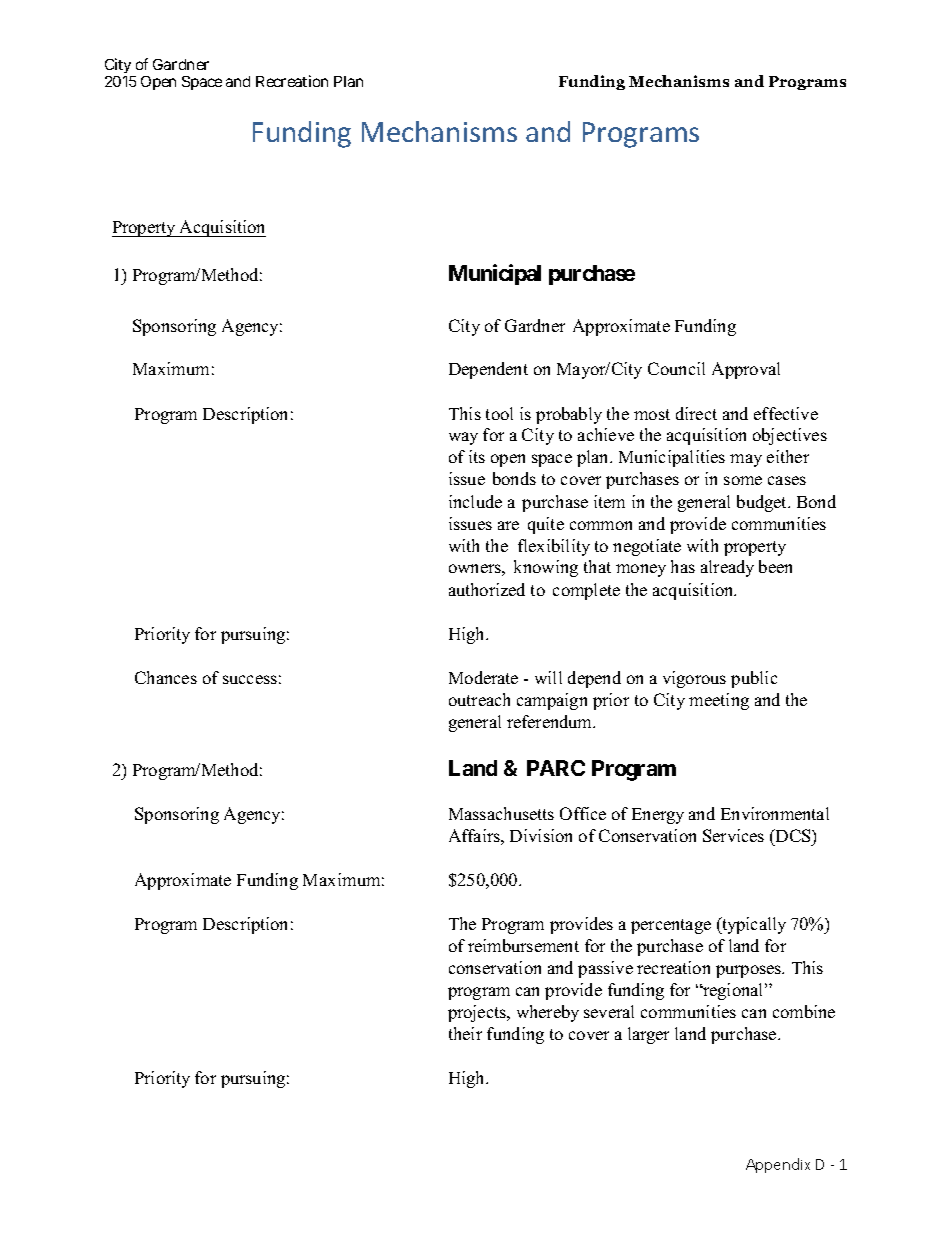 The image size is (952, 1233). Describe the element at coordinates (465, 1033) in the document. I see `their` at that location.
